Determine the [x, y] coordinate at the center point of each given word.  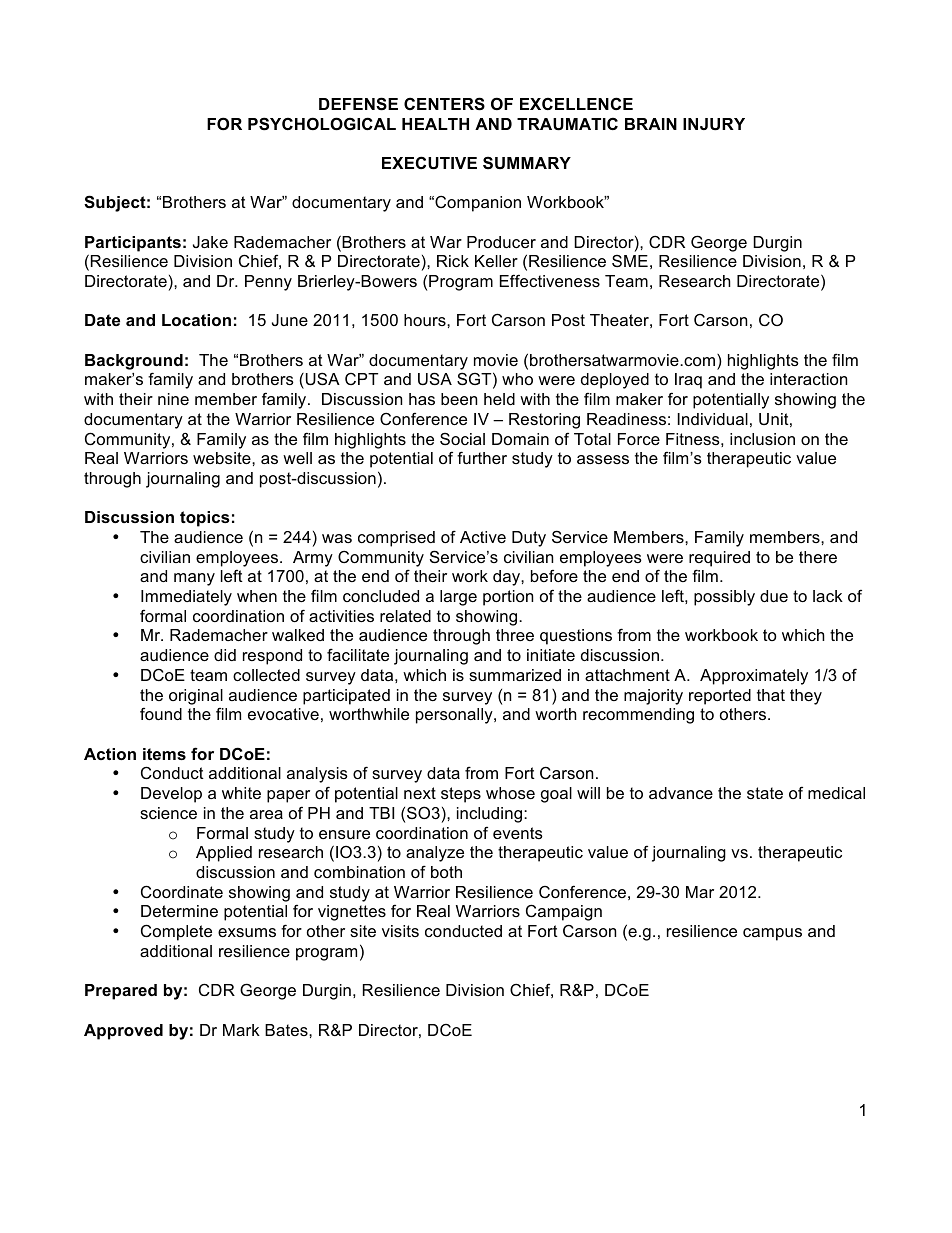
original [196, 697]
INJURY [714, 124]
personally [455, 716]
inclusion [762, 439]
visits [400, 931]
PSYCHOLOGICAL [322, 124]
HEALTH [435, 124]
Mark [241, 1030]
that [771, 695]
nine [173, 399]
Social [462, 438]
